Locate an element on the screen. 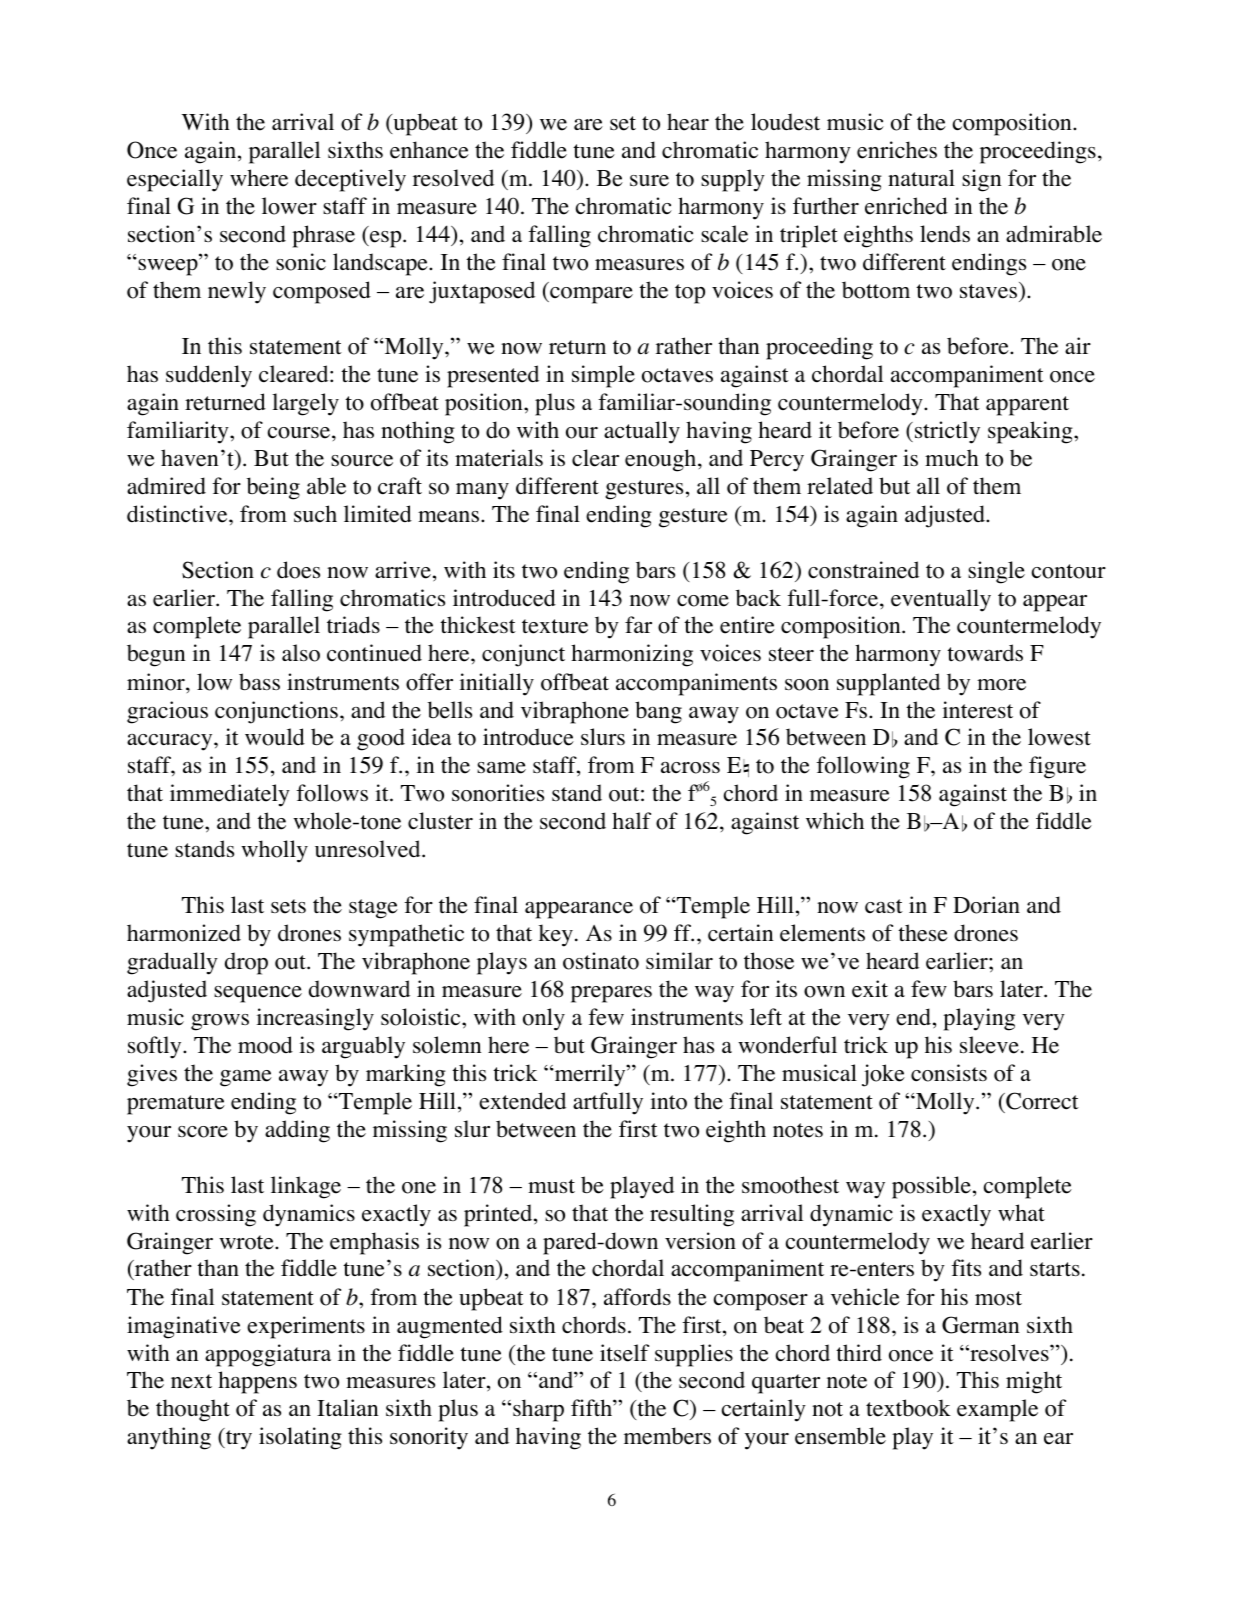 This screenshot has width=1235, height=1598. sign is located at coordinates (981, 180).
